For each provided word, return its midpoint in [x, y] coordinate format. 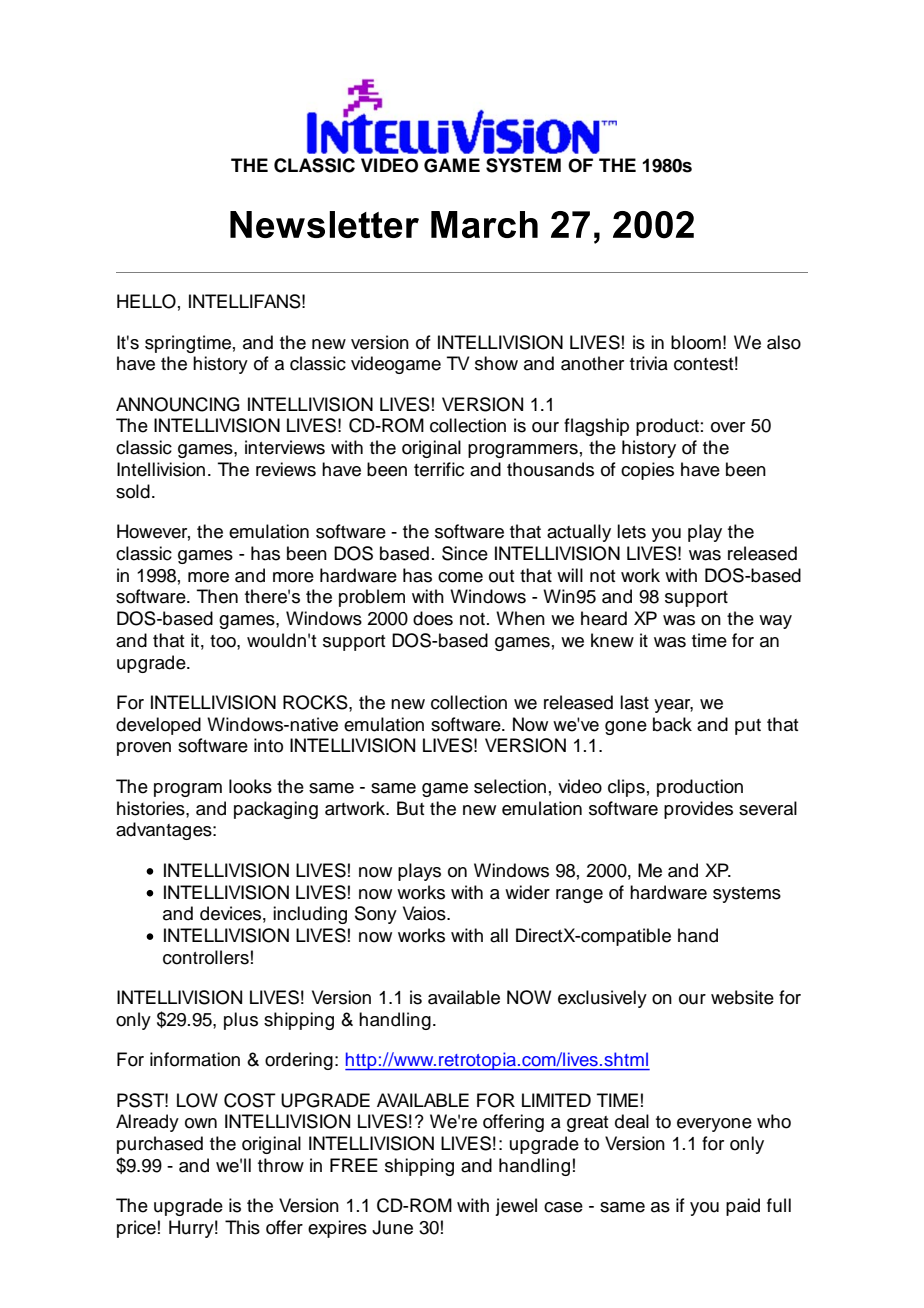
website [742, 997]
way [775, 622]
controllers [206, 957]
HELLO [146, 301]
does [433, 618]
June [392, 1227]
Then [217, 596]
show [496, 363]
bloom [696, 342]
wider [527, 892]
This [242, 1227]
